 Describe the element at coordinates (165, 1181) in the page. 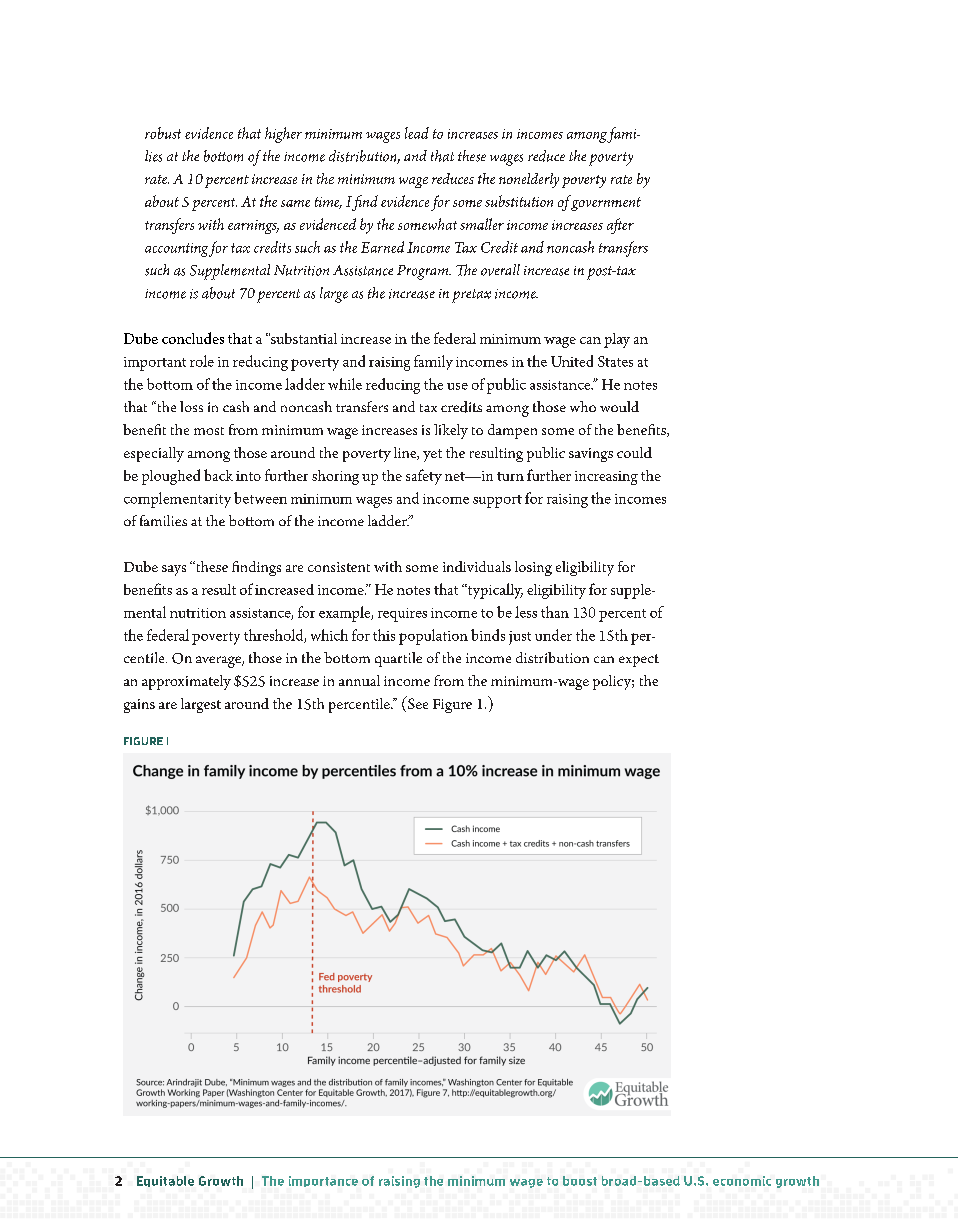

I see `Equitable` at that location.
